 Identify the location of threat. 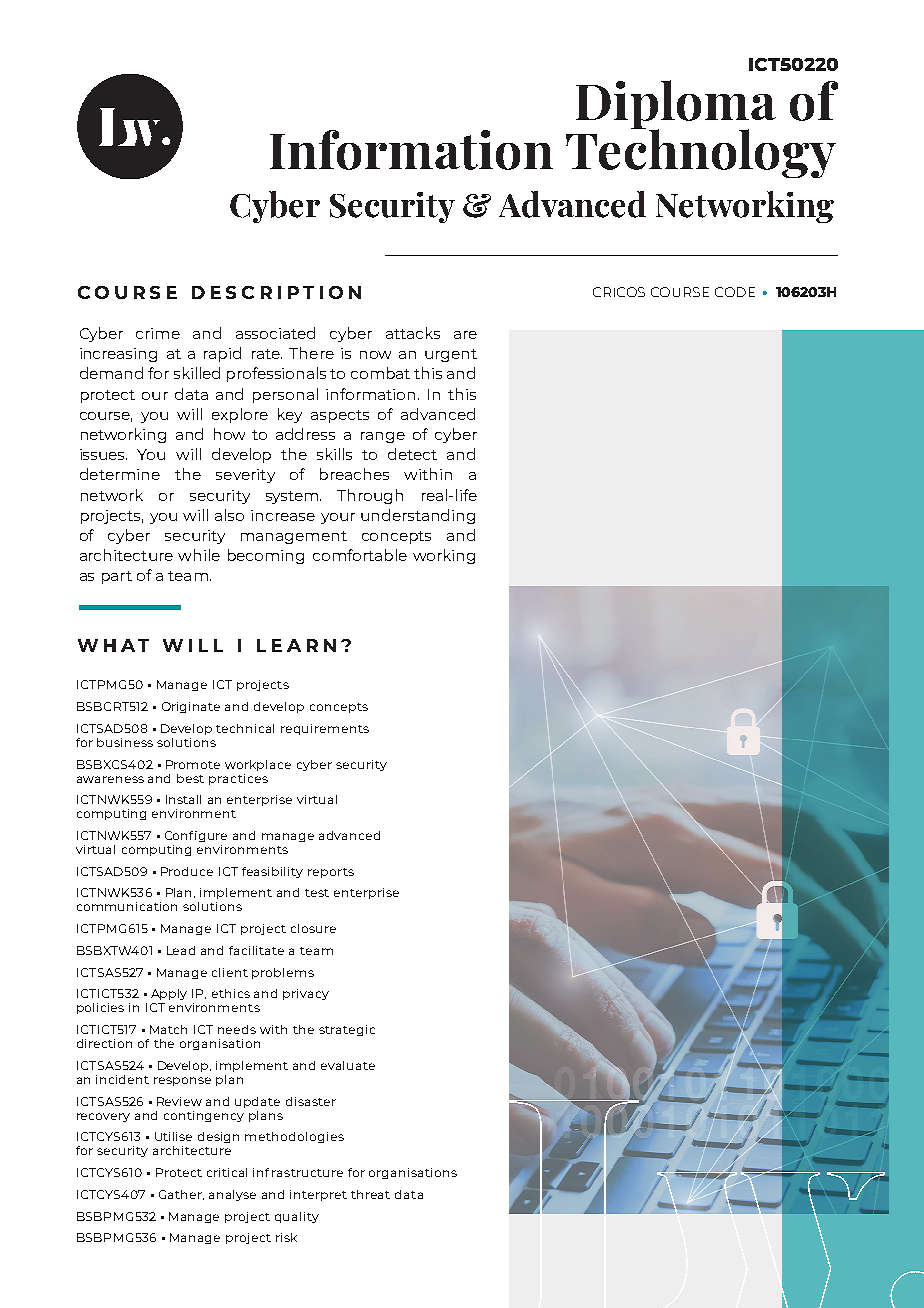
(370, 1194).
